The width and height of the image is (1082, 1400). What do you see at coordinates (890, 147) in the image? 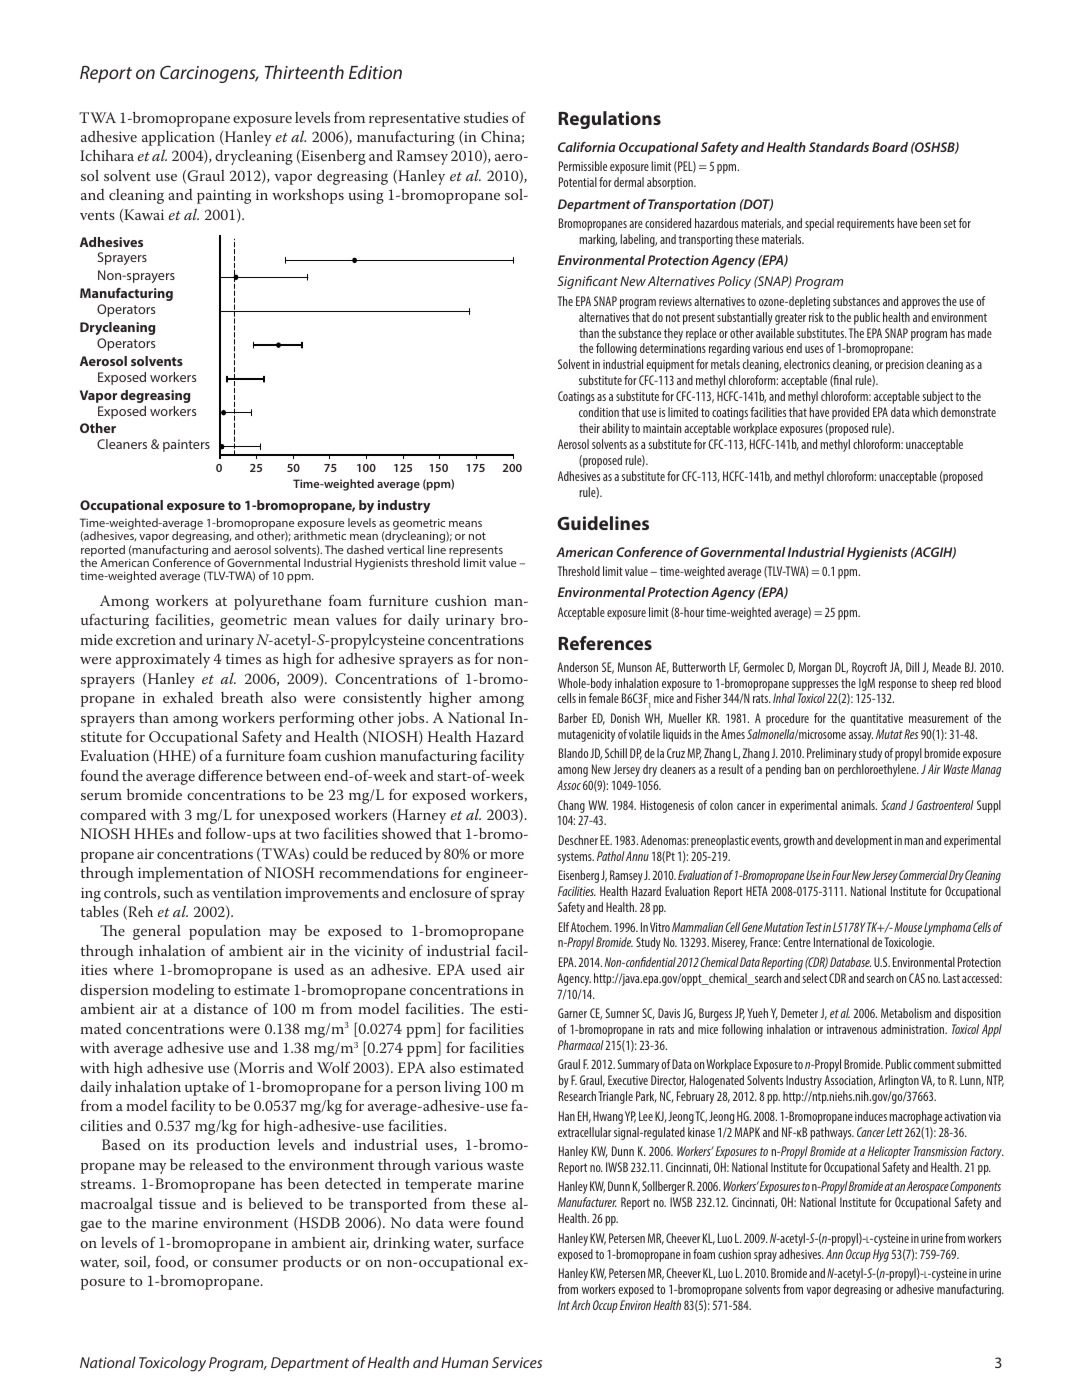
I see `Board` at bounding box center [890, 147].
